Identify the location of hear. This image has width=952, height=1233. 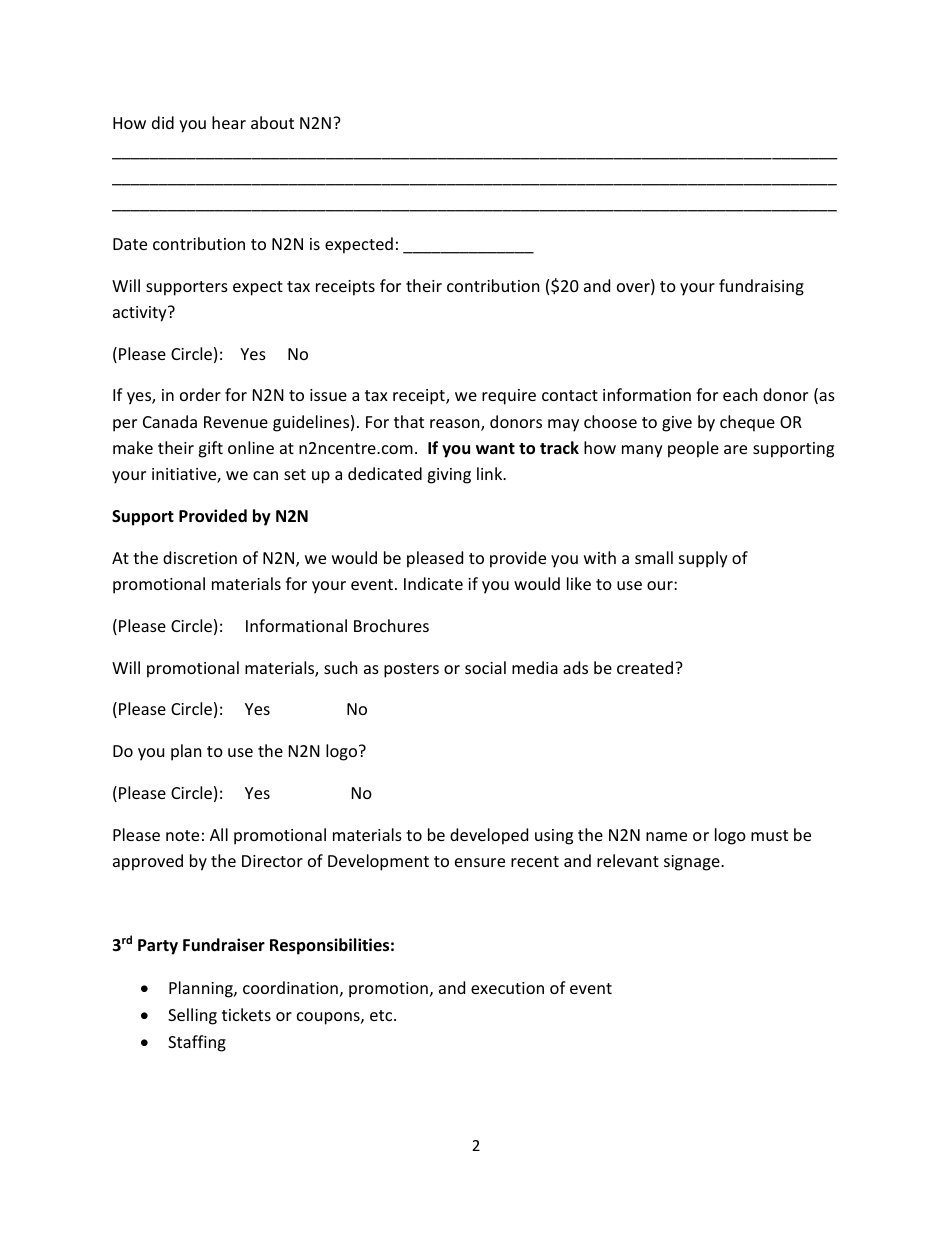
(229, 122).
